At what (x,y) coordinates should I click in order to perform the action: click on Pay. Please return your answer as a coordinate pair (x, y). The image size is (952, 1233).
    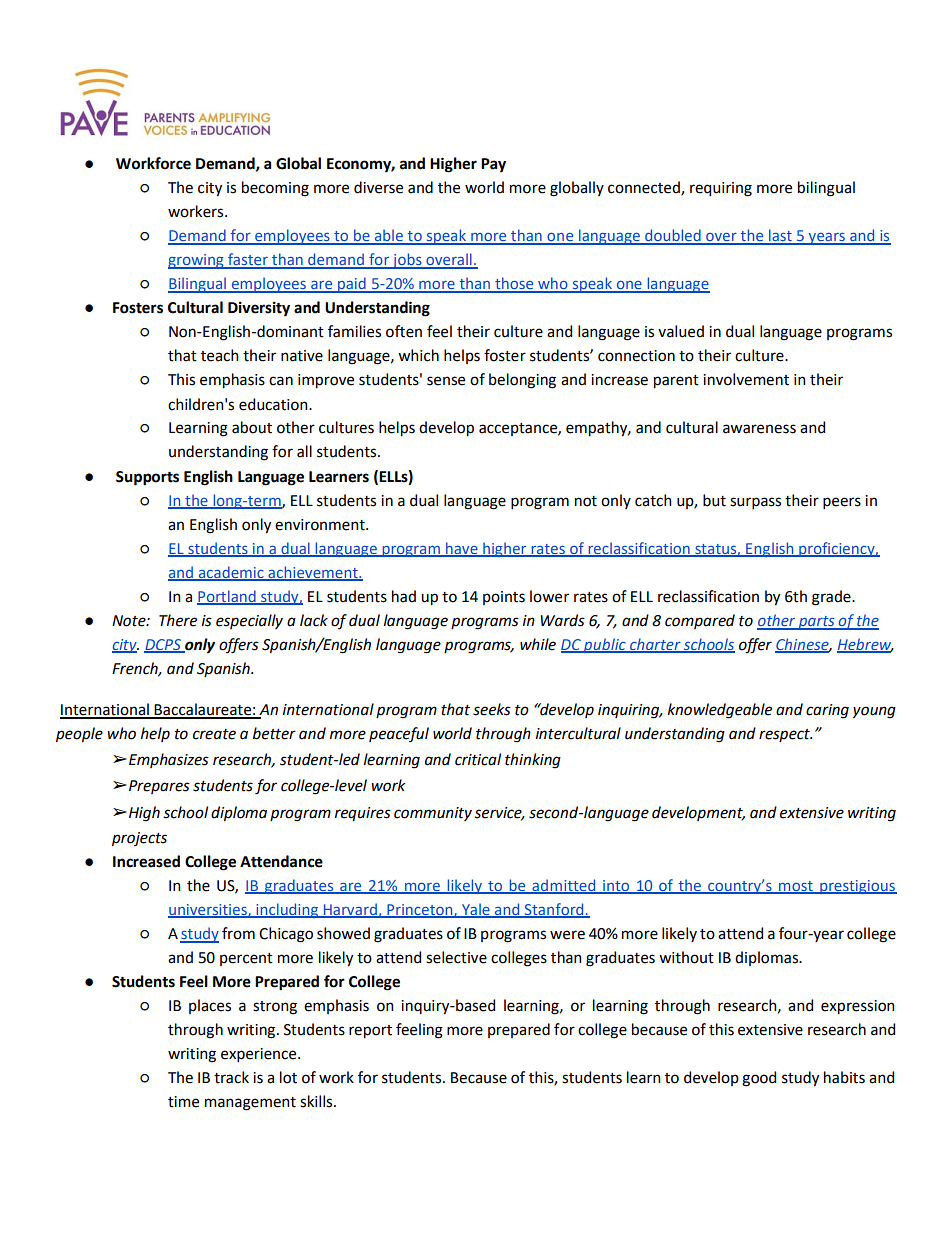
    Looking at the image, I should click on (493, 165).
